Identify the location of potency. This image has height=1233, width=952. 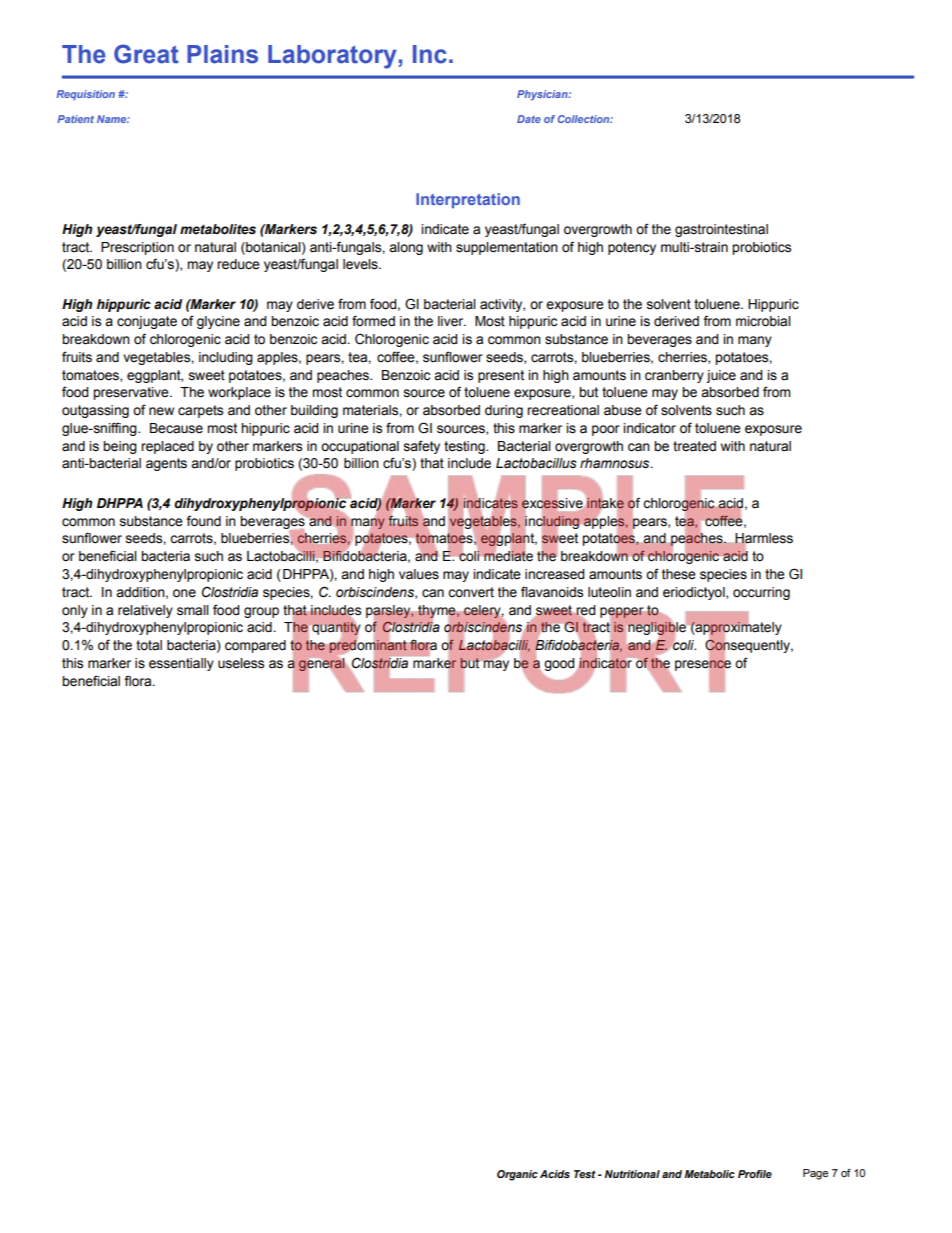
(632, 248).
